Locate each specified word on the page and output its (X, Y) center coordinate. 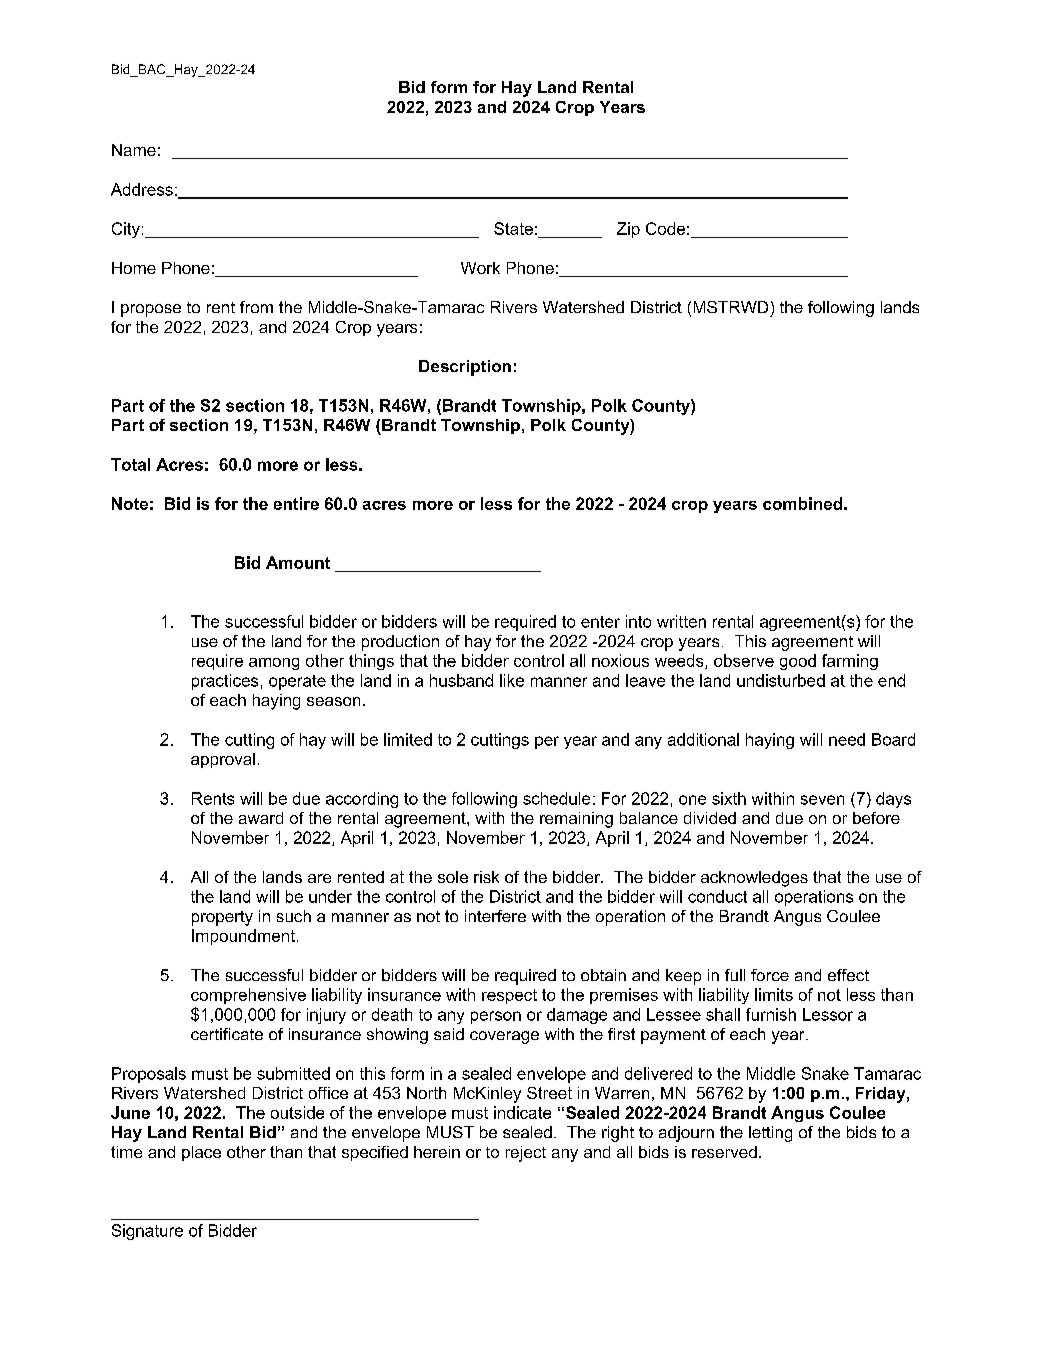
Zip (628, 230)
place (201, 1153)
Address (142, 189)
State (513, 228)
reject (526, 1154)
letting (770, 1134)
